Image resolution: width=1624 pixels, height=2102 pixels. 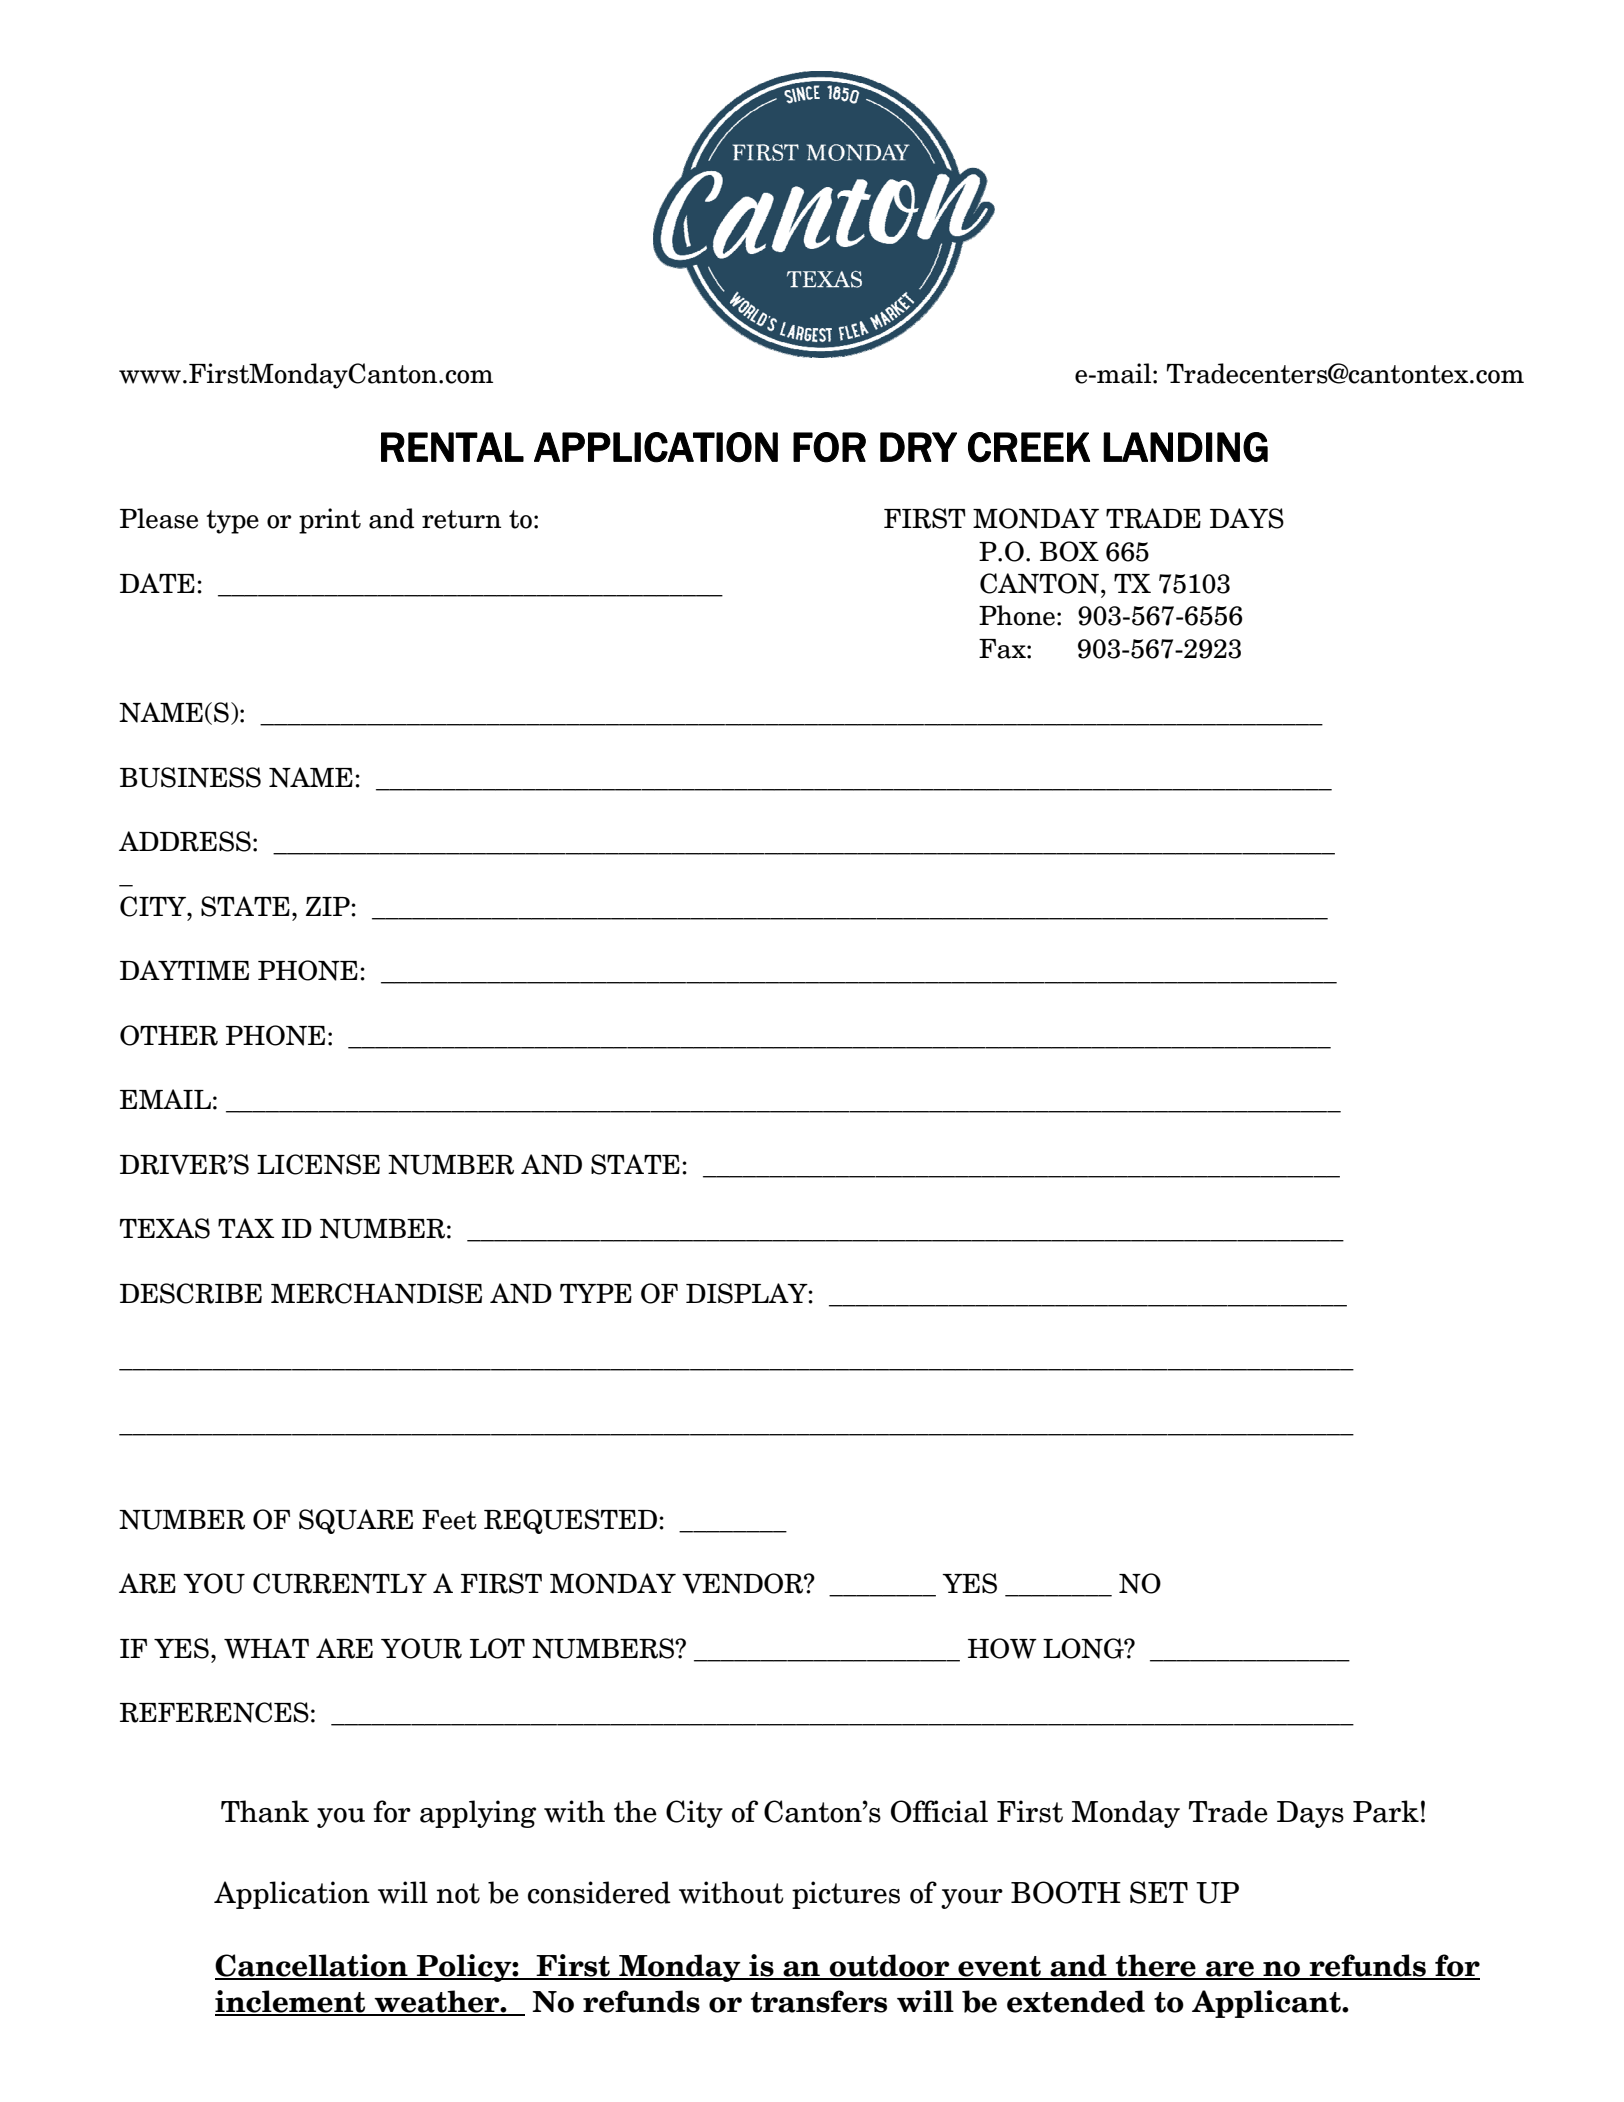 What do you see at coordinates (1185, 447) in the image?
I see `LANDING` at bounding box center [1185, 447].
